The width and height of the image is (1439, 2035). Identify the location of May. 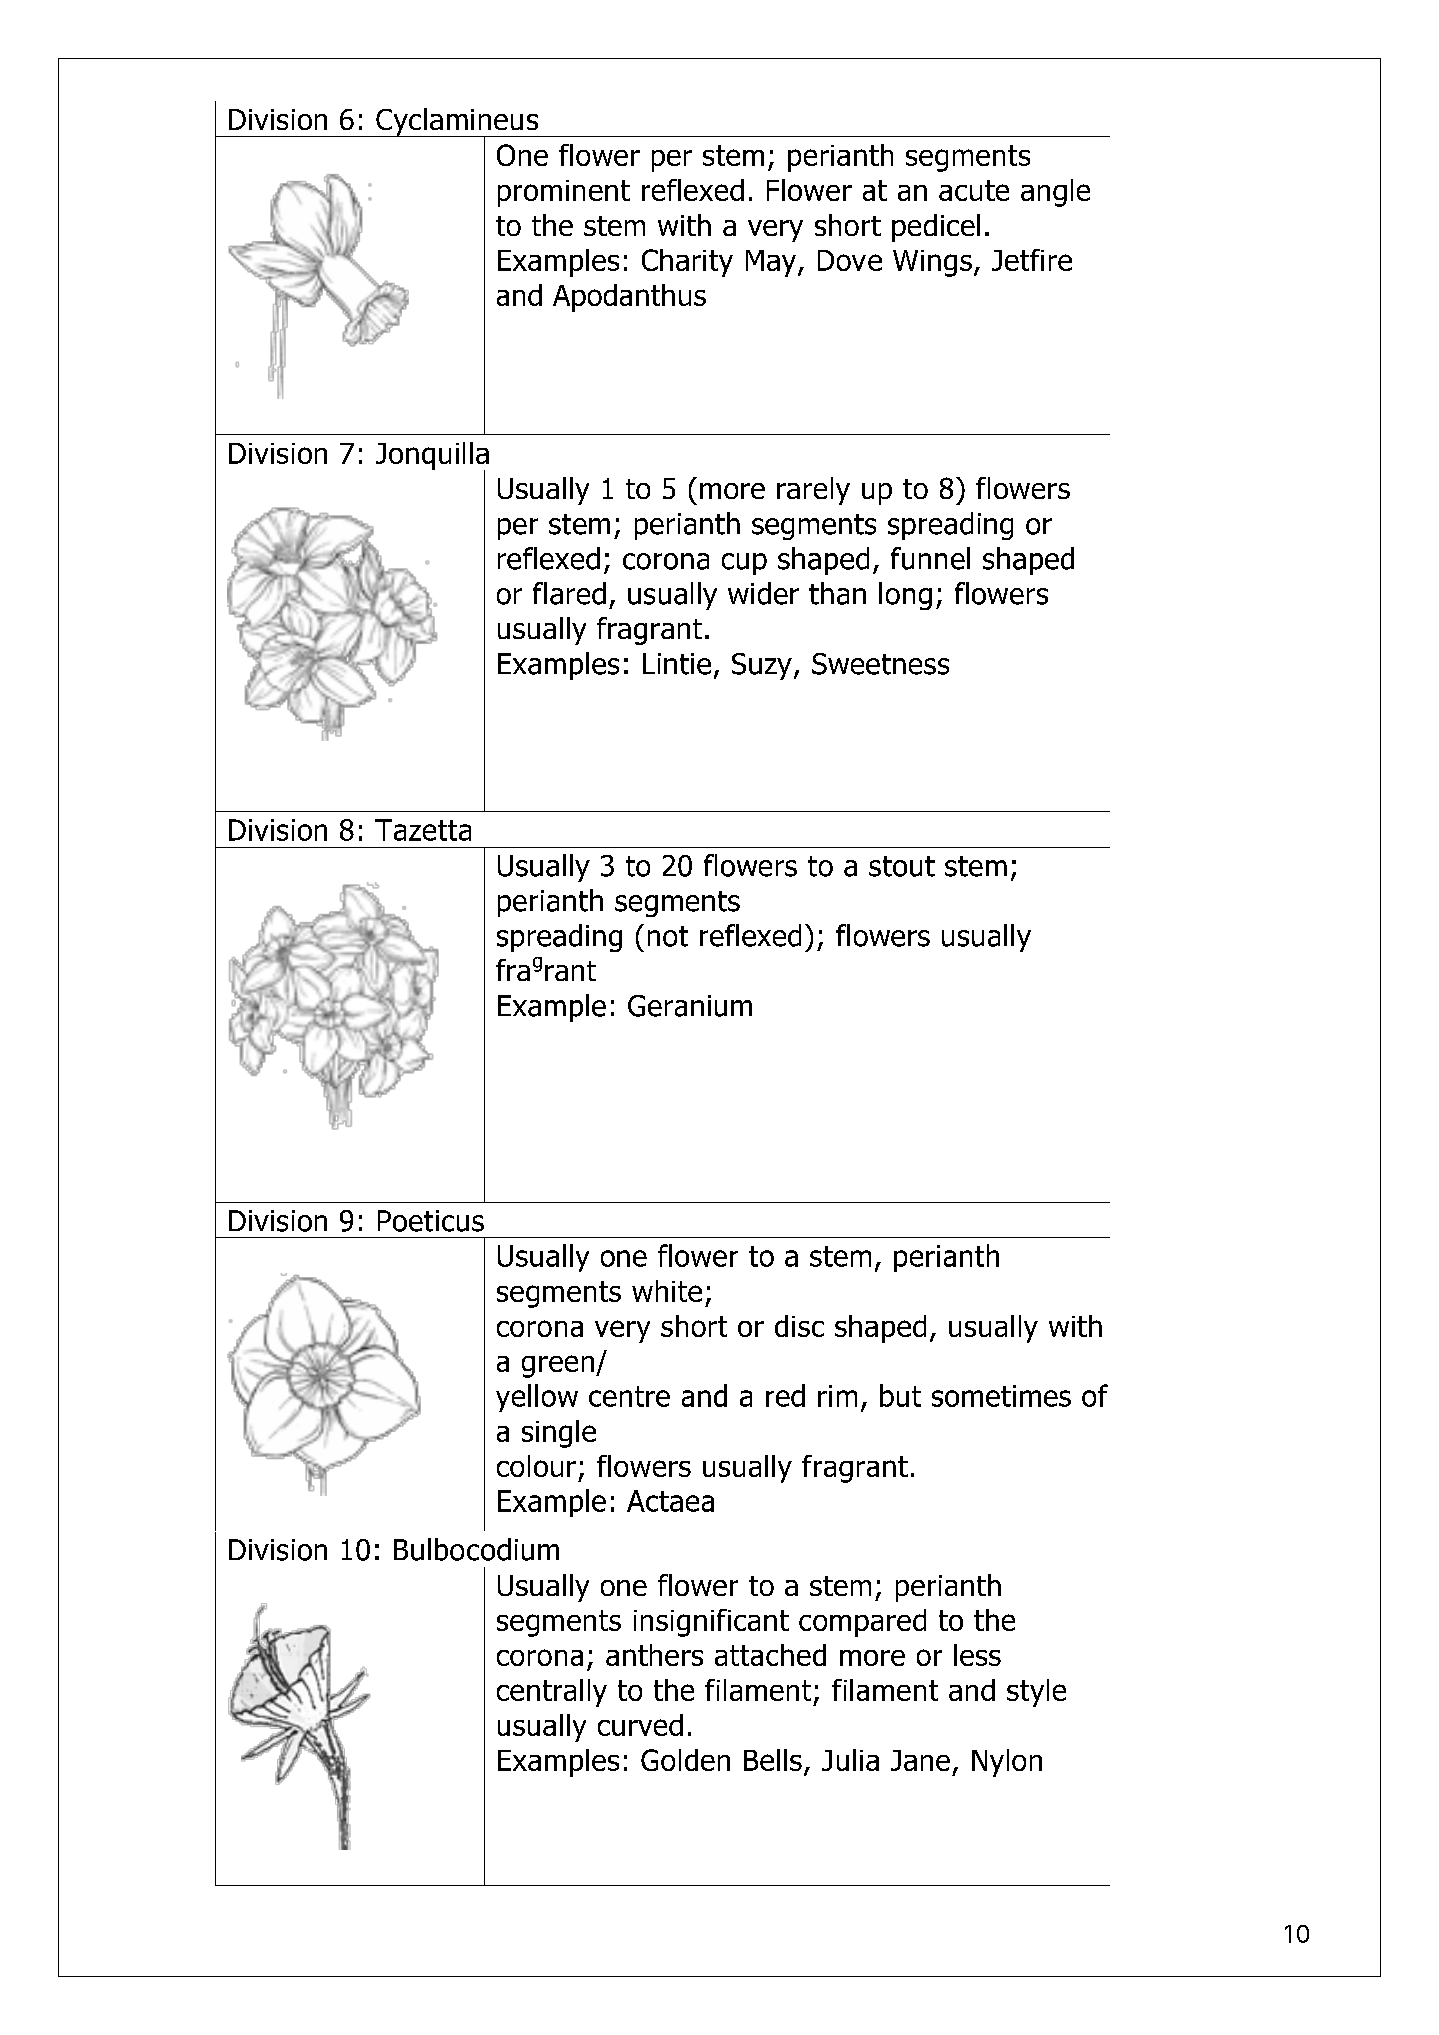
(771, 263).
